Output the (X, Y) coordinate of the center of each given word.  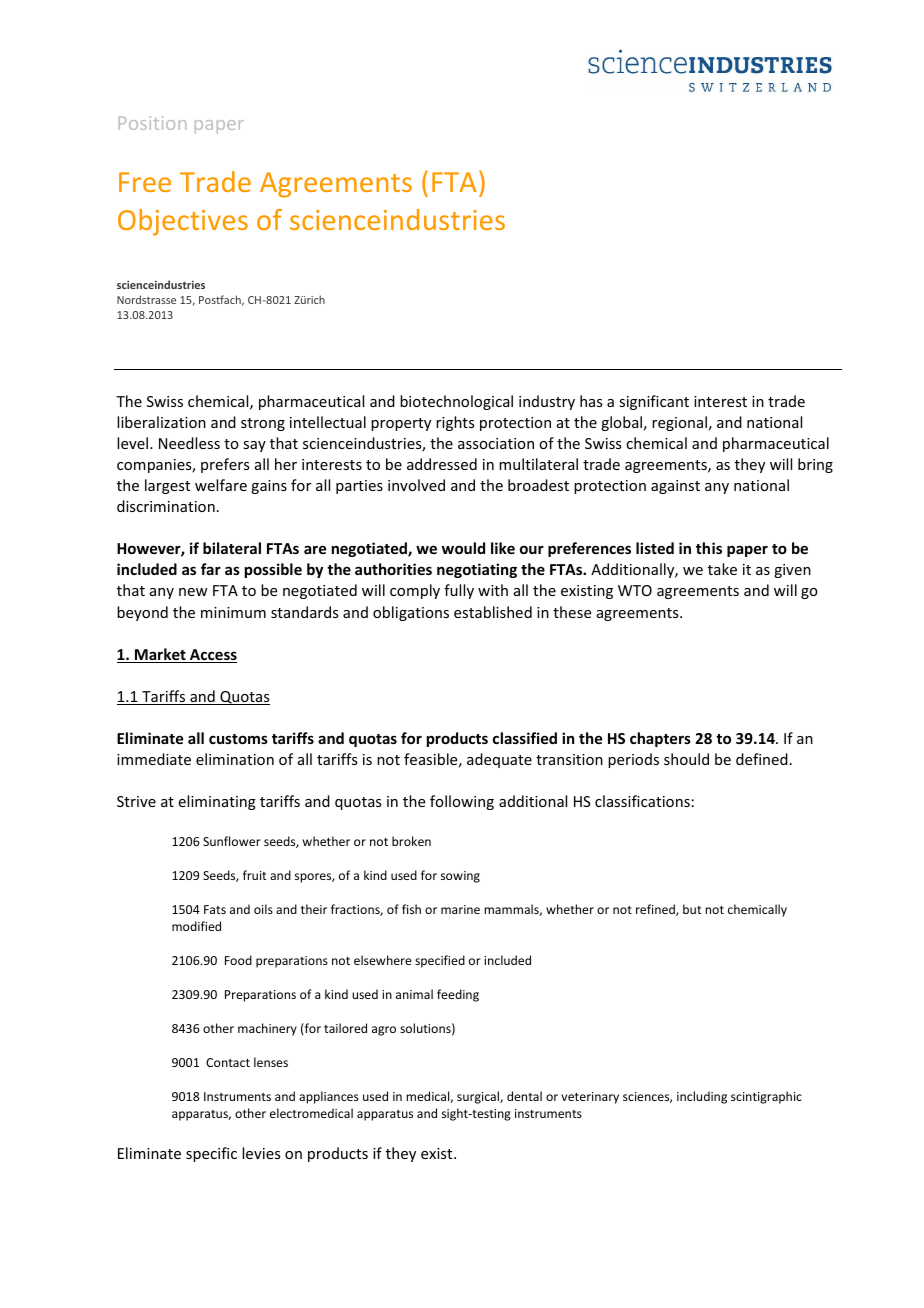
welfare (221, 485)
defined (762, 759)
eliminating (217, 802)
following (462, 802)
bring (815, 465)
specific (211, 1154)
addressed (442, 464)
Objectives (183, 222)
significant (654, 402)
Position (152, 123)
